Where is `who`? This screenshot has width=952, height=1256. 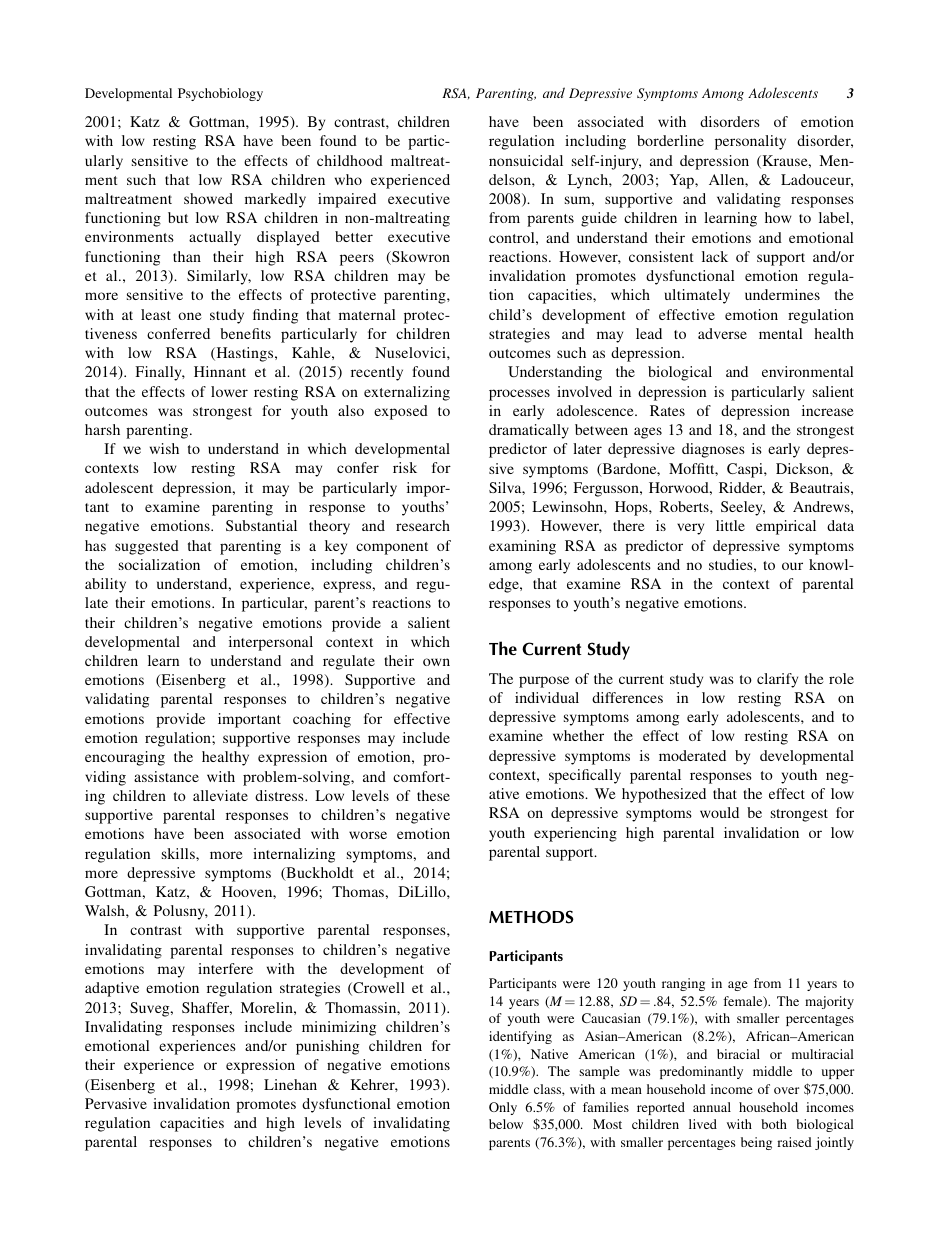 who is located at coordinates (348, 179).
